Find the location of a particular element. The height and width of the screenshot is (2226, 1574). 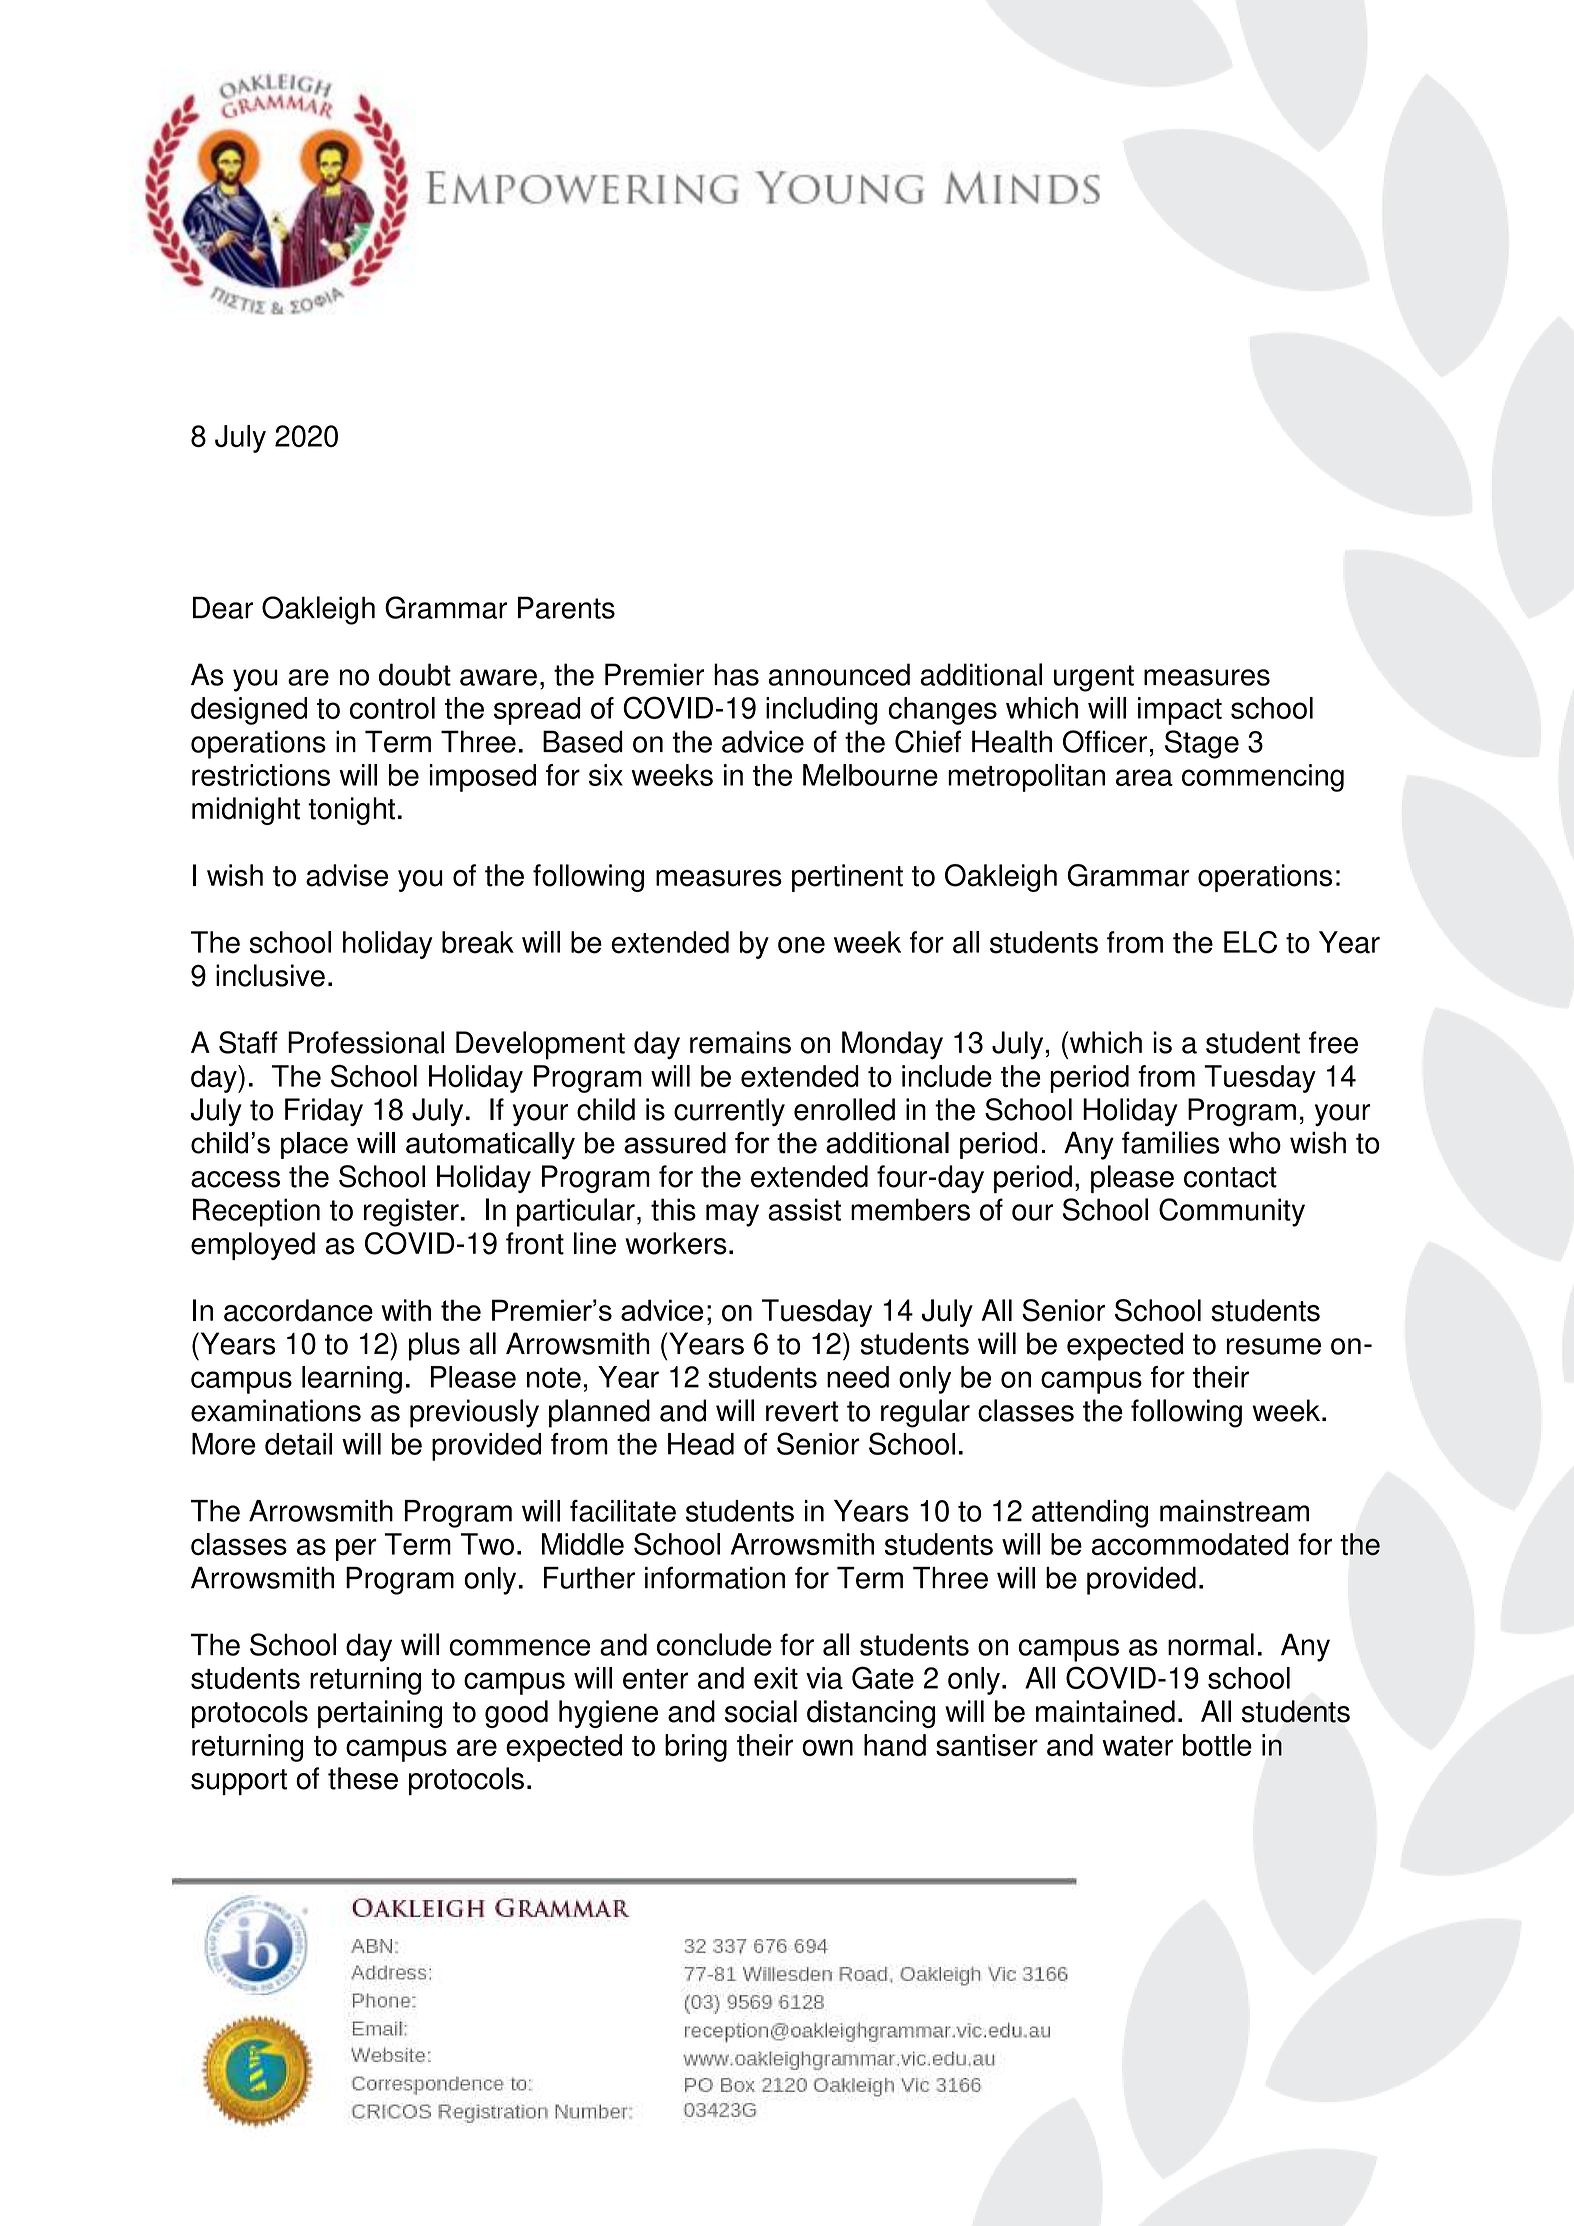

assist is located at coordinates (804, 1209).
